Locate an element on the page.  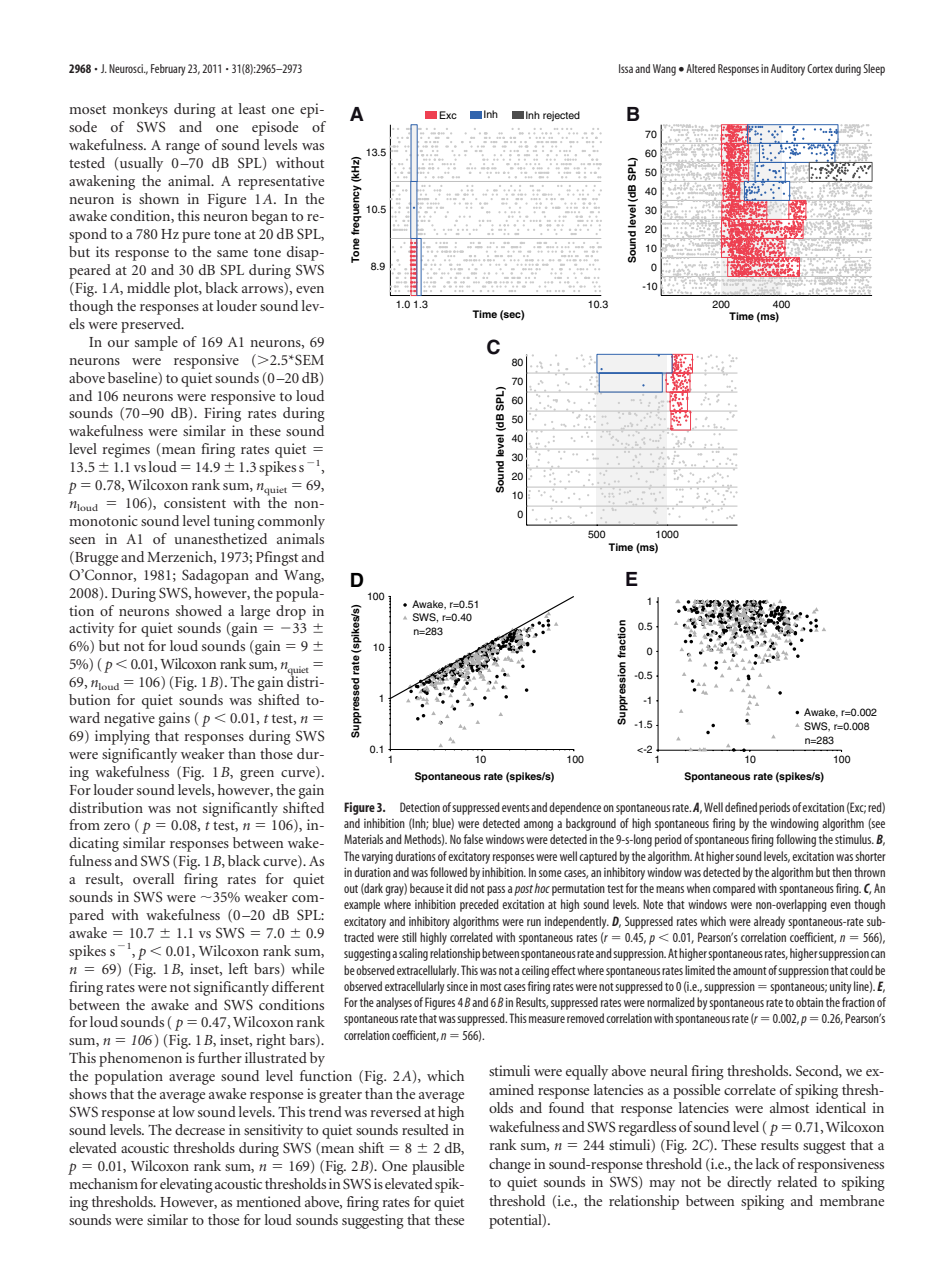
drop is located at coordinates (291, 612).
